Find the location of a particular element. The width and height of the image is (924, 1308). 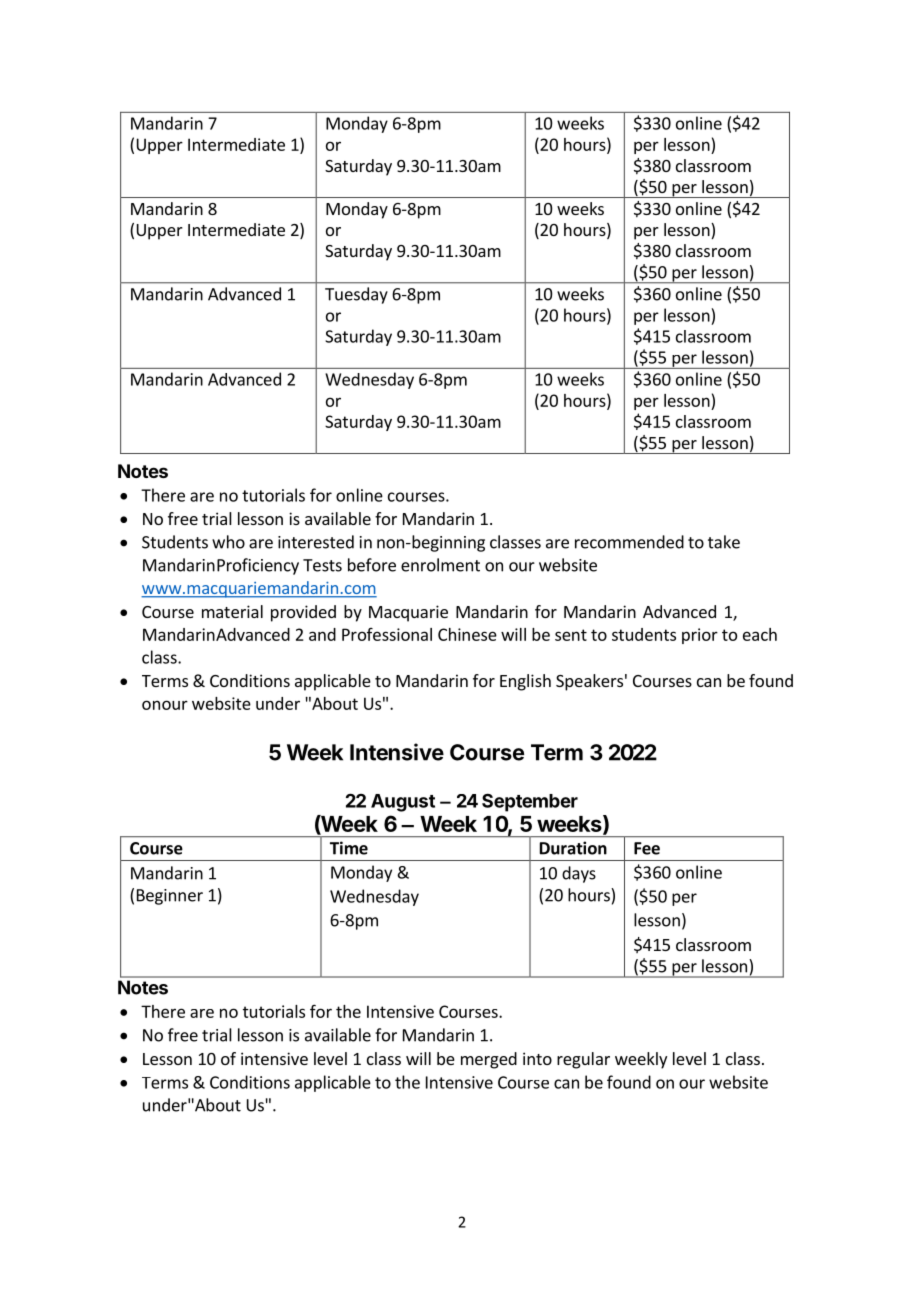

merged is located at coordinates (489, 1060).
